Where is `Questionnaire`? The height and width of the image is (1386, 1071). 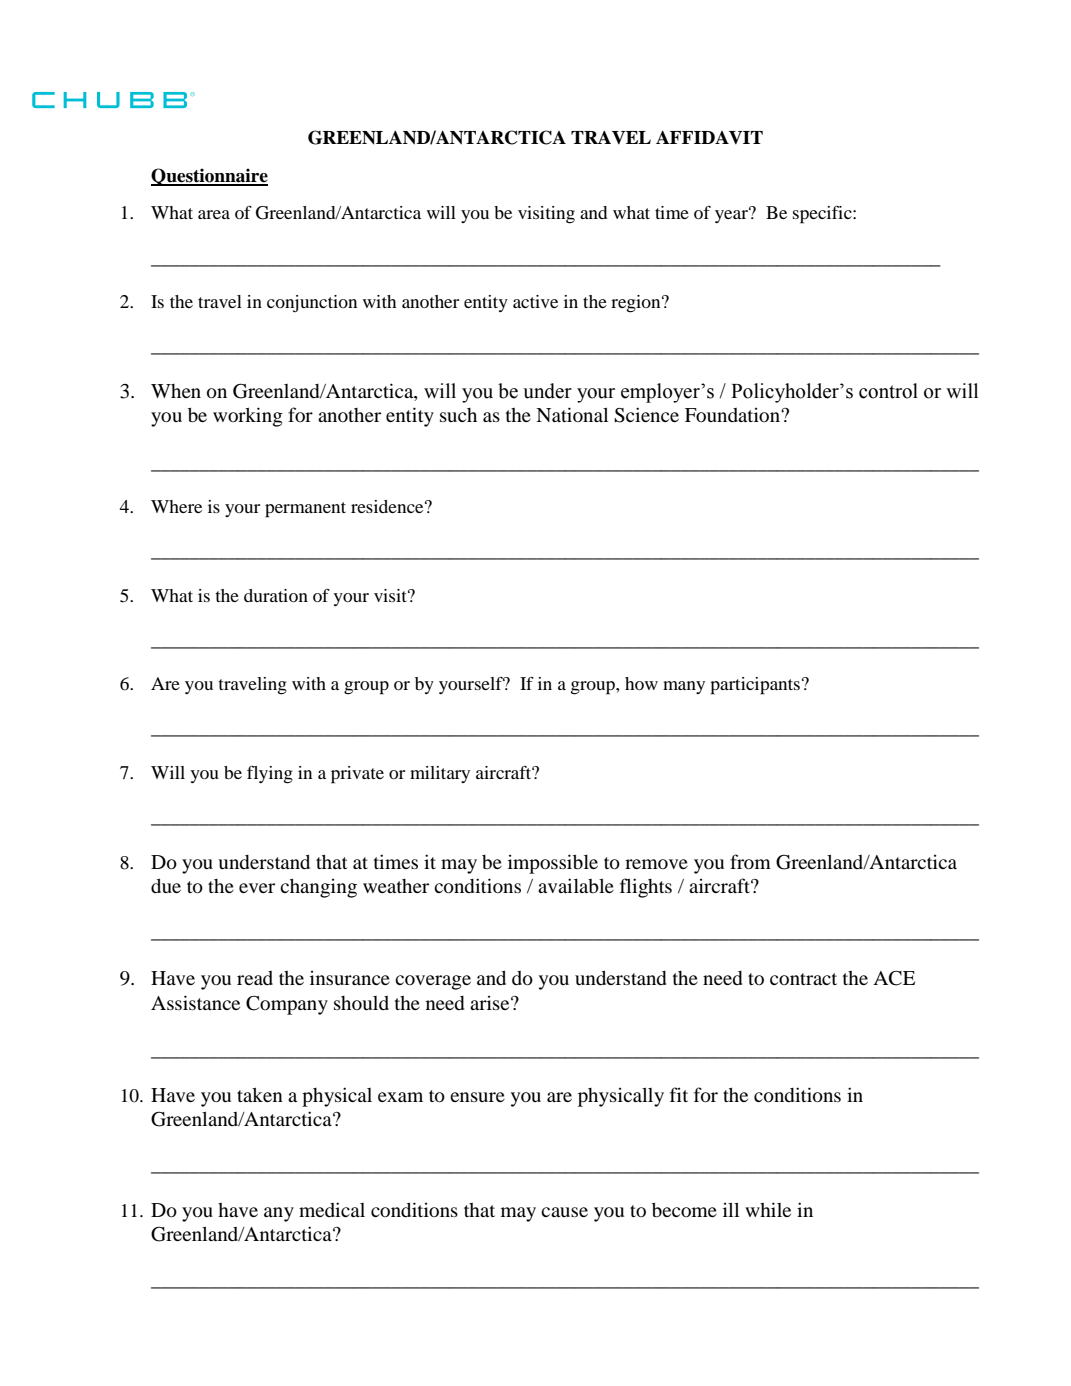
Questionnaire is located at coordinates (209, 177).
